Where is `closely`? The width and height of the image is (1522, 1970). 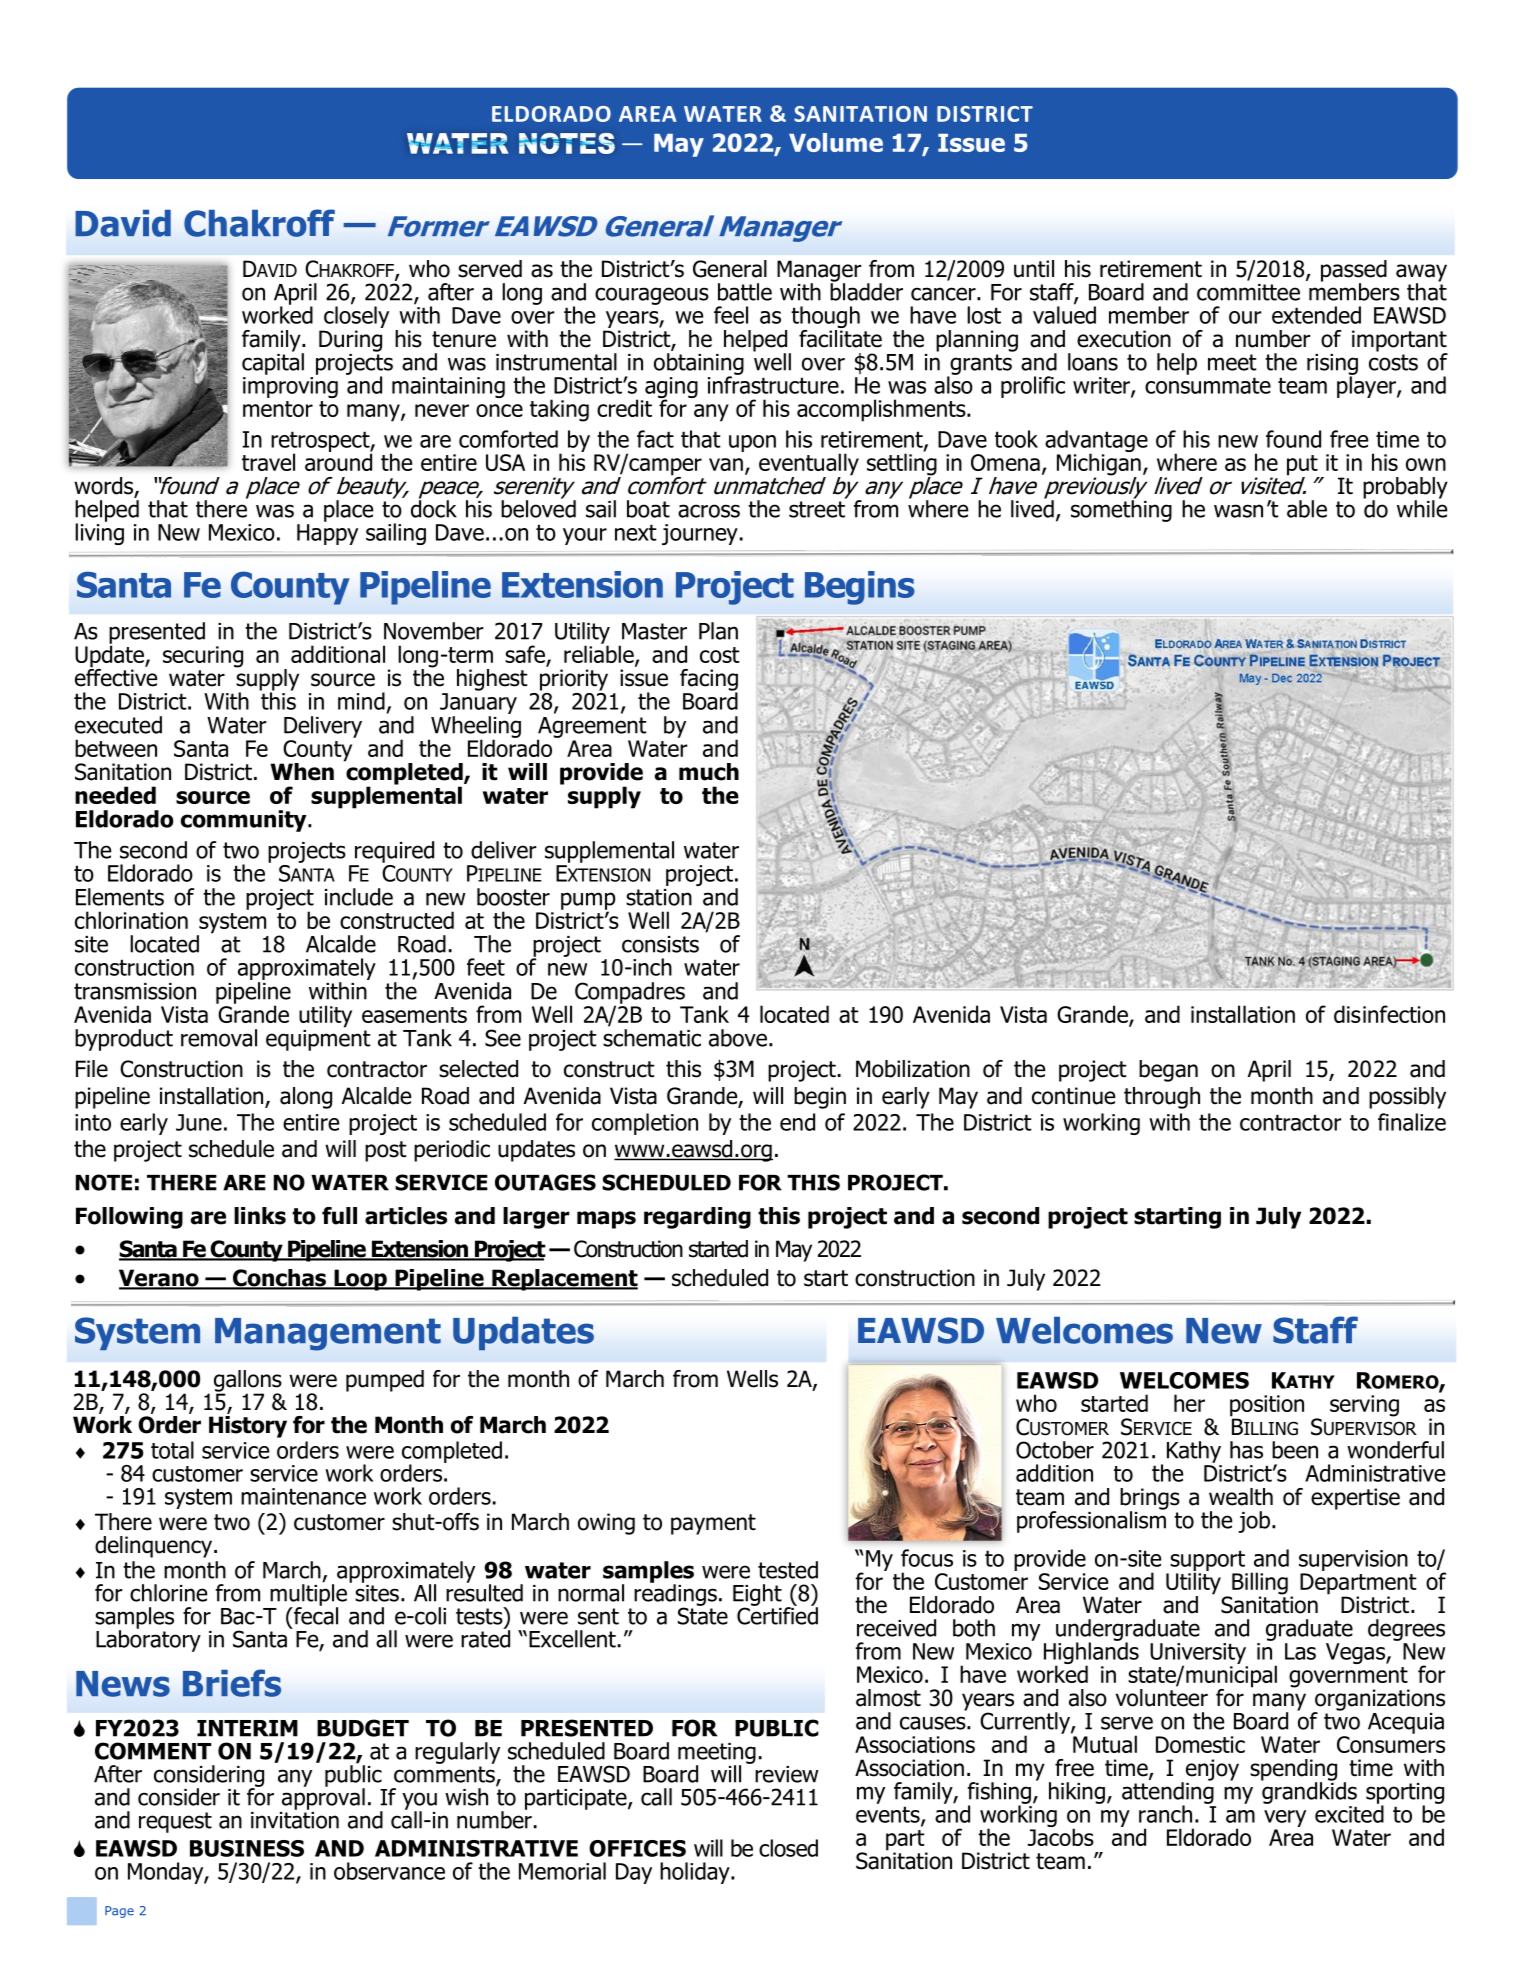
closely is located at coordinates (355, 317).
